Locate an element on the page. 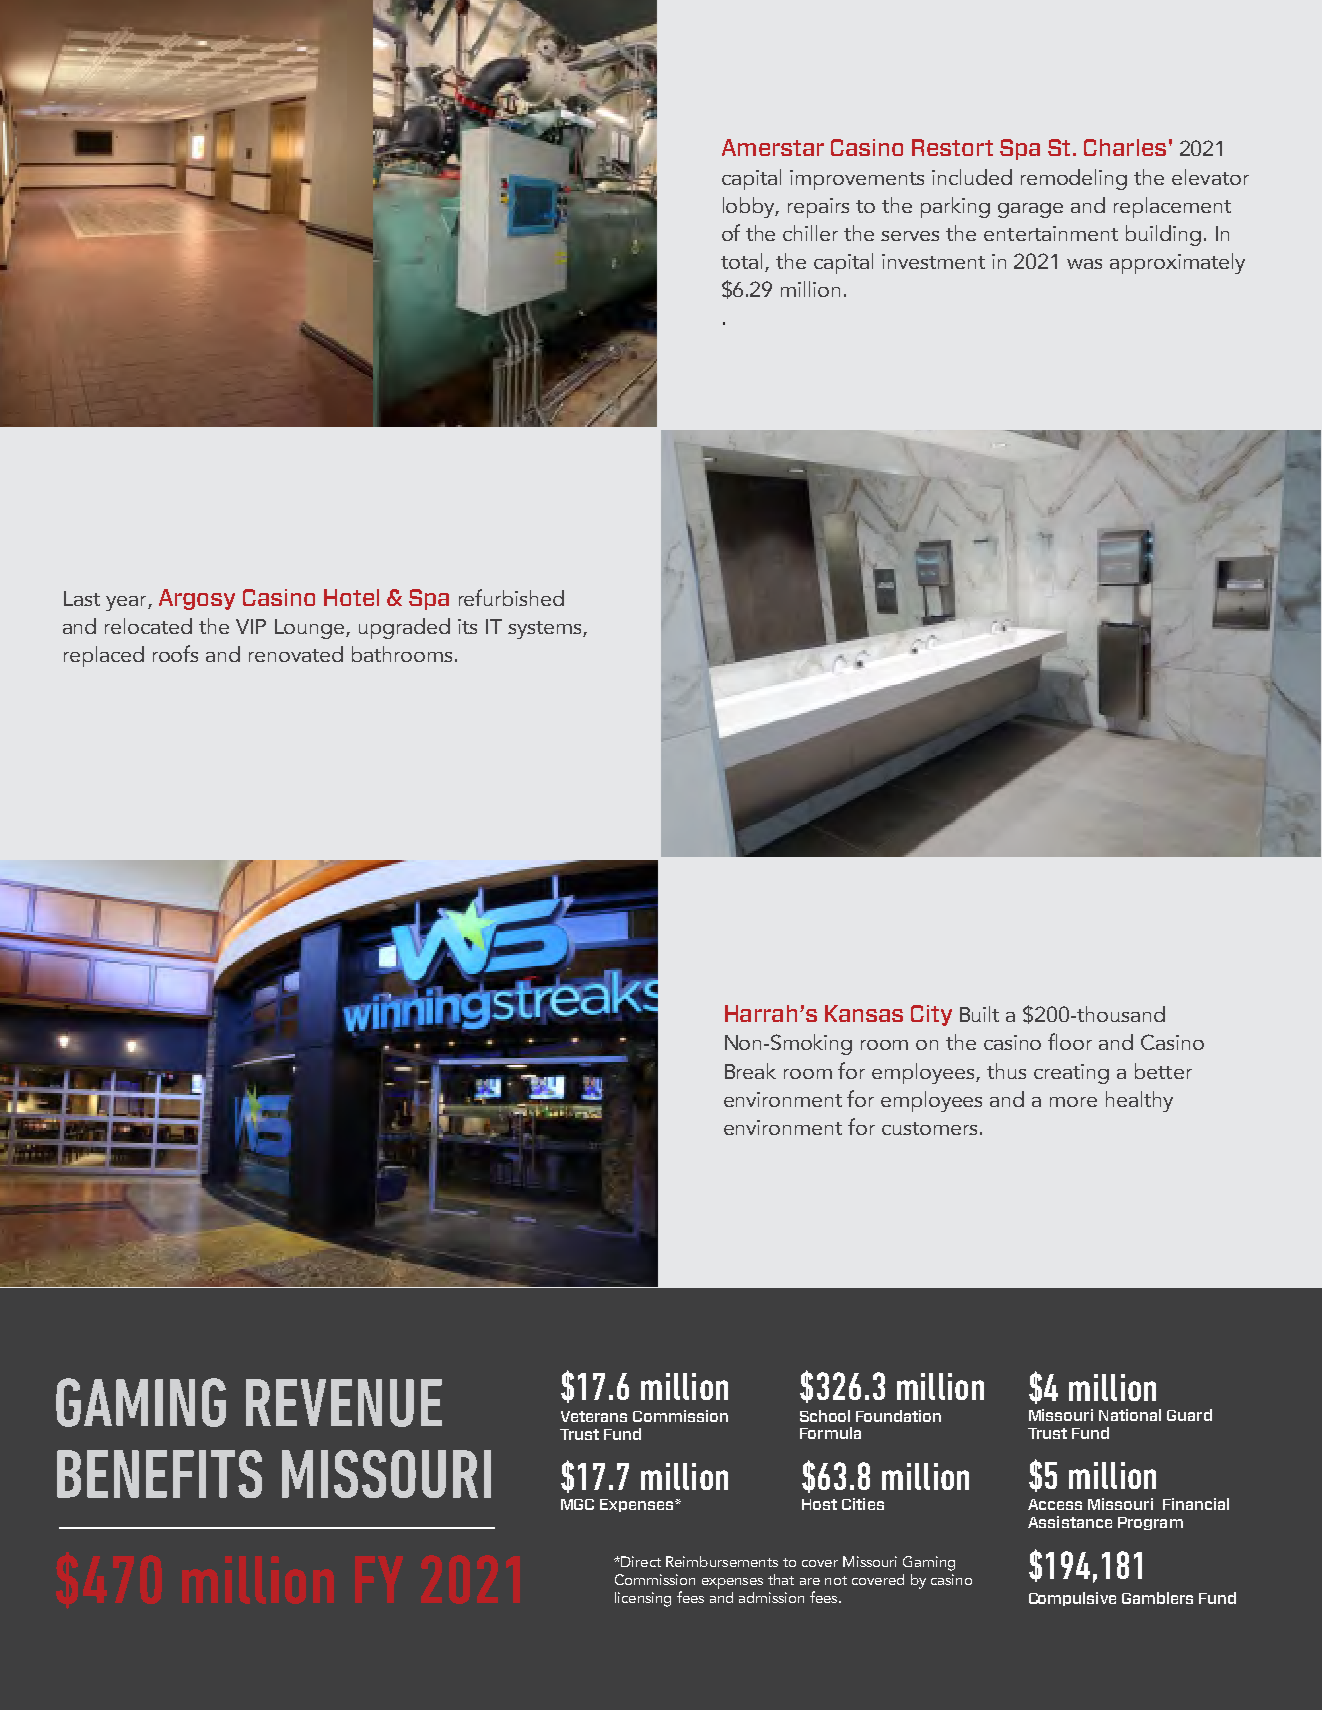 This image has width=1322, height=1710. refurbished is located at coordinates (511, 597).
